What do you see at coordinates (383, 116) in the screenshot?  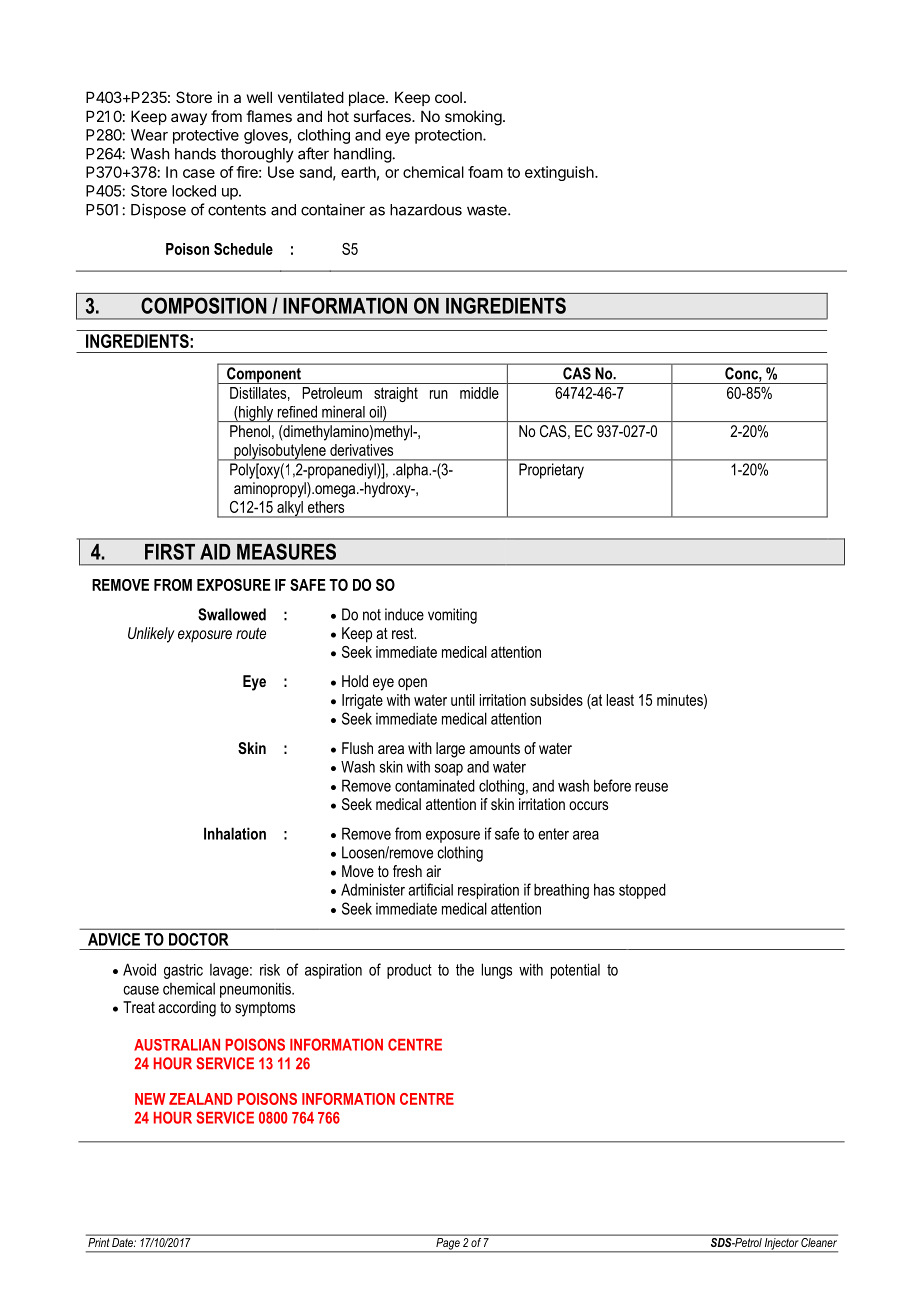 I see `surfaces` at bounding box center [383, 116].
